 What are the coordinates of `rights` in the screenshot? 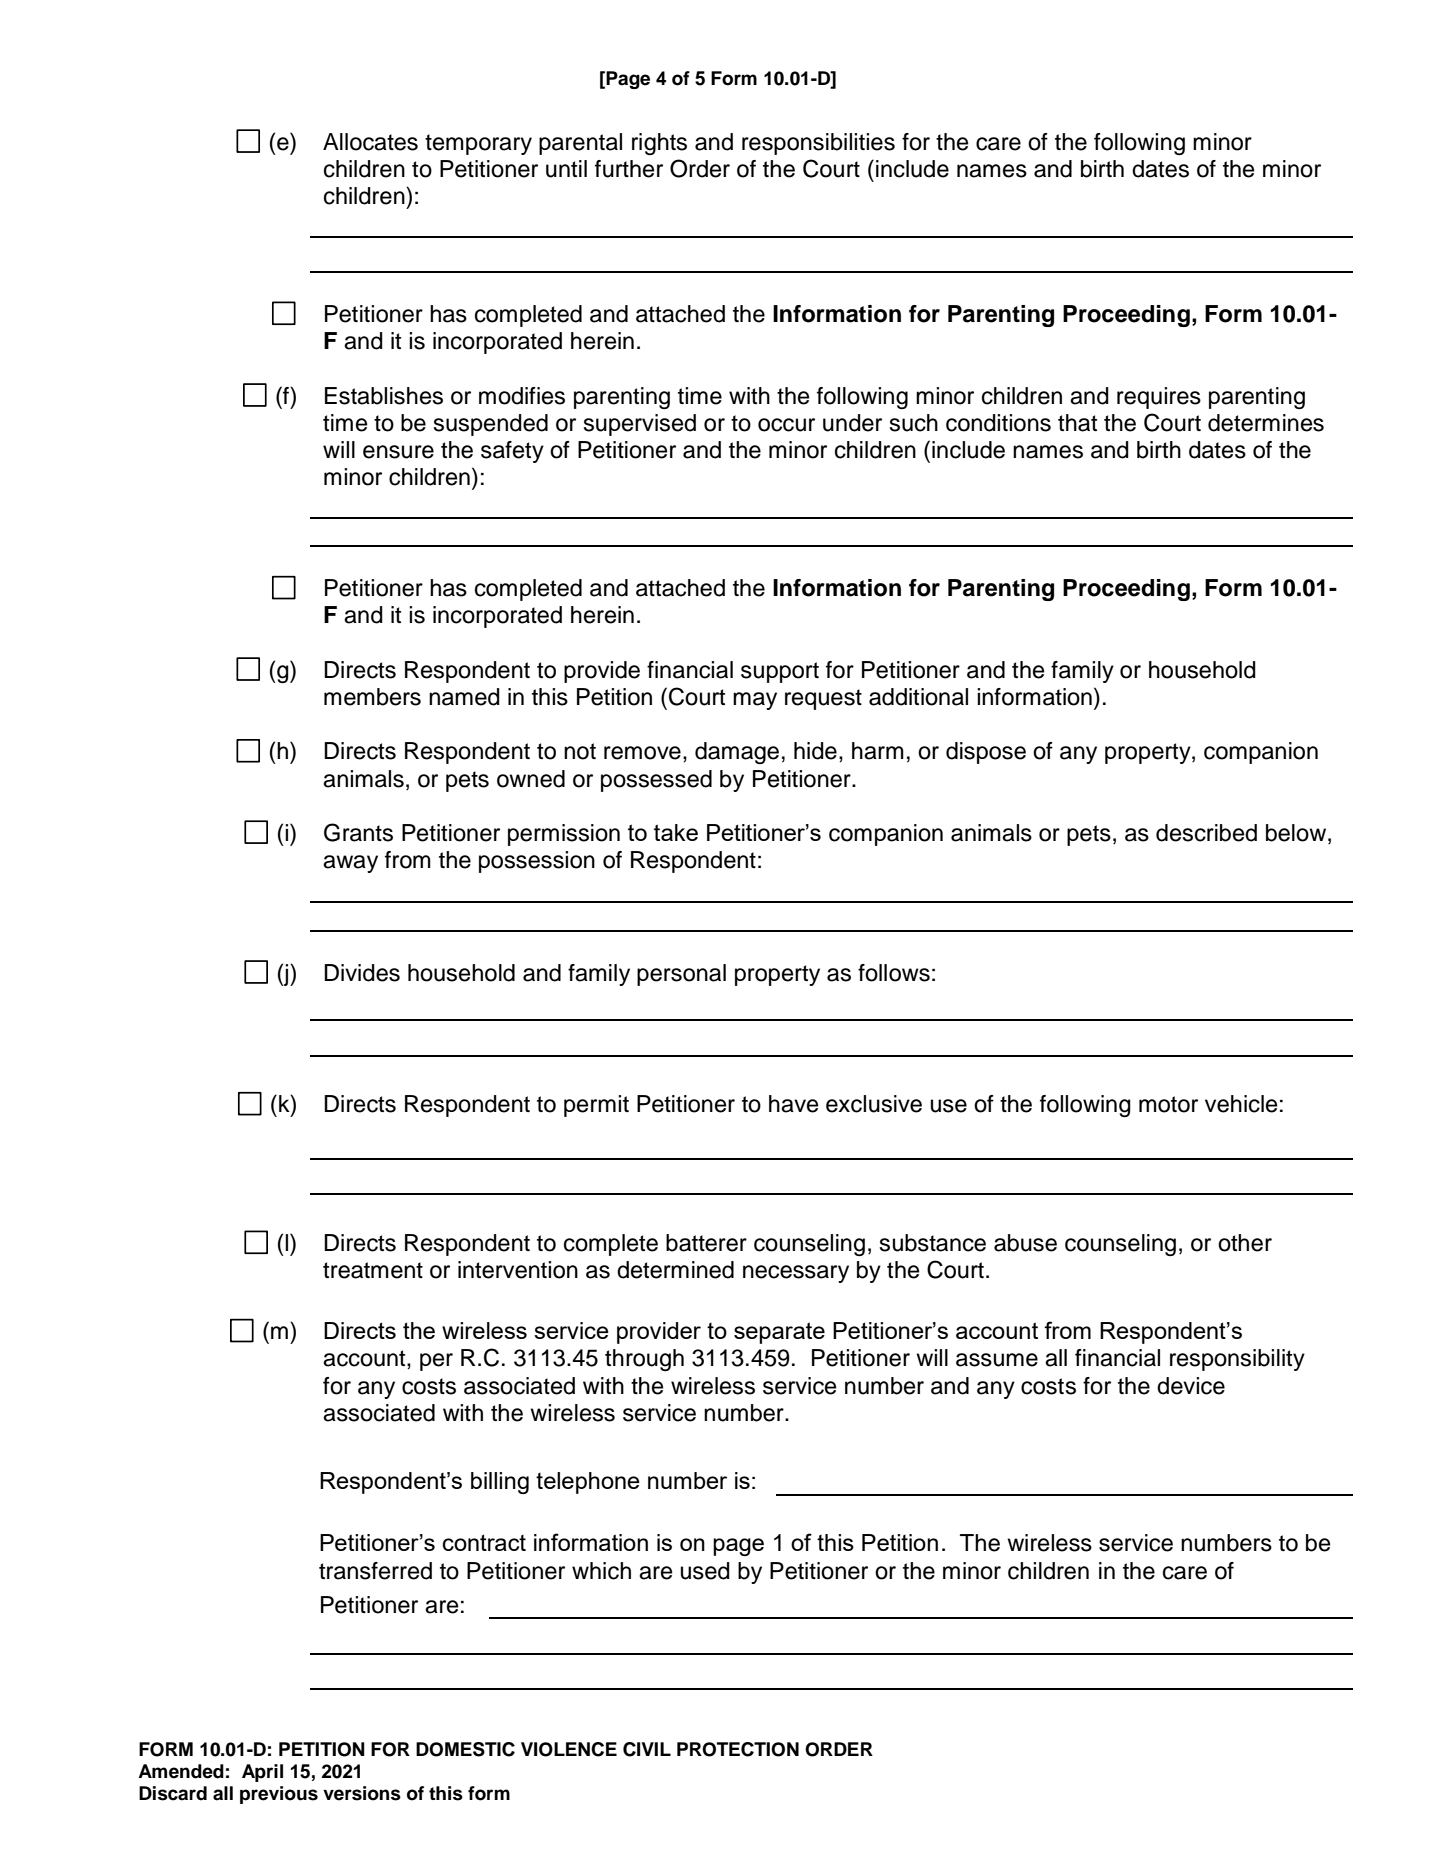 It's located at (659, 144).
